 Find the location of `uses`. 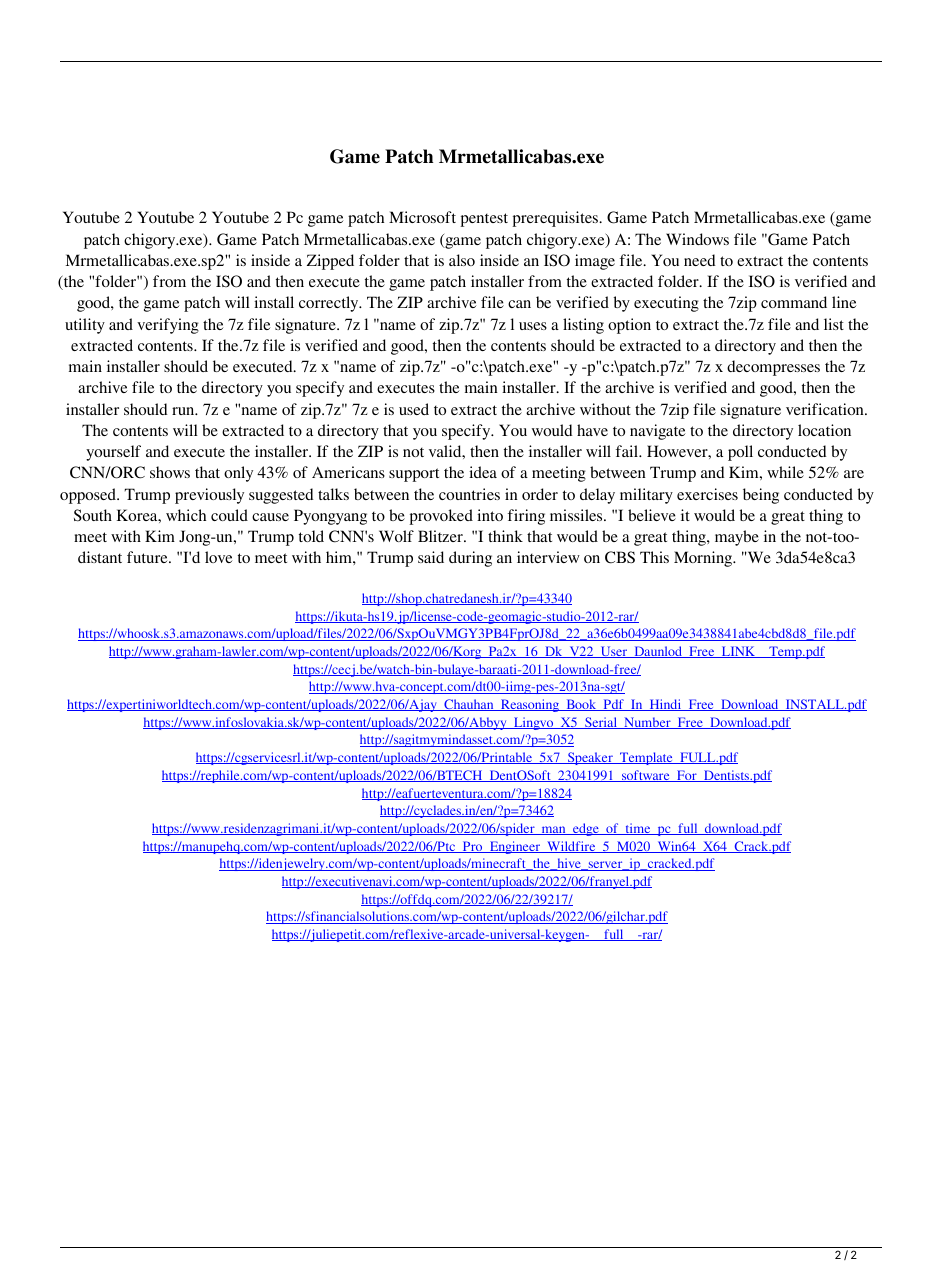

uses is located at coordinates (533, 326).
